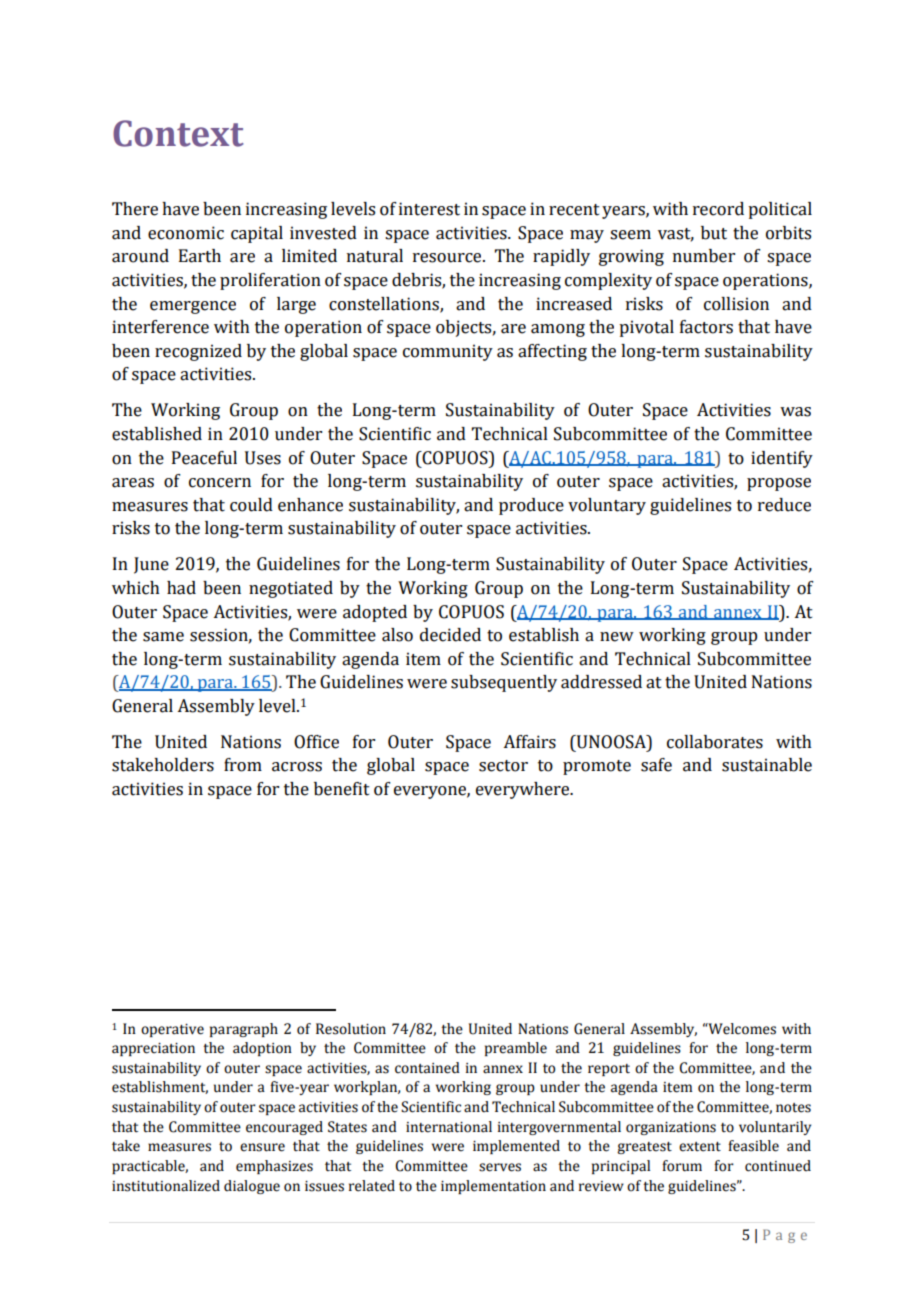 The height and width of the document is (1308, 924). Describe the element at coordinates (779, 484) in the document. I see `propose` at that location.
